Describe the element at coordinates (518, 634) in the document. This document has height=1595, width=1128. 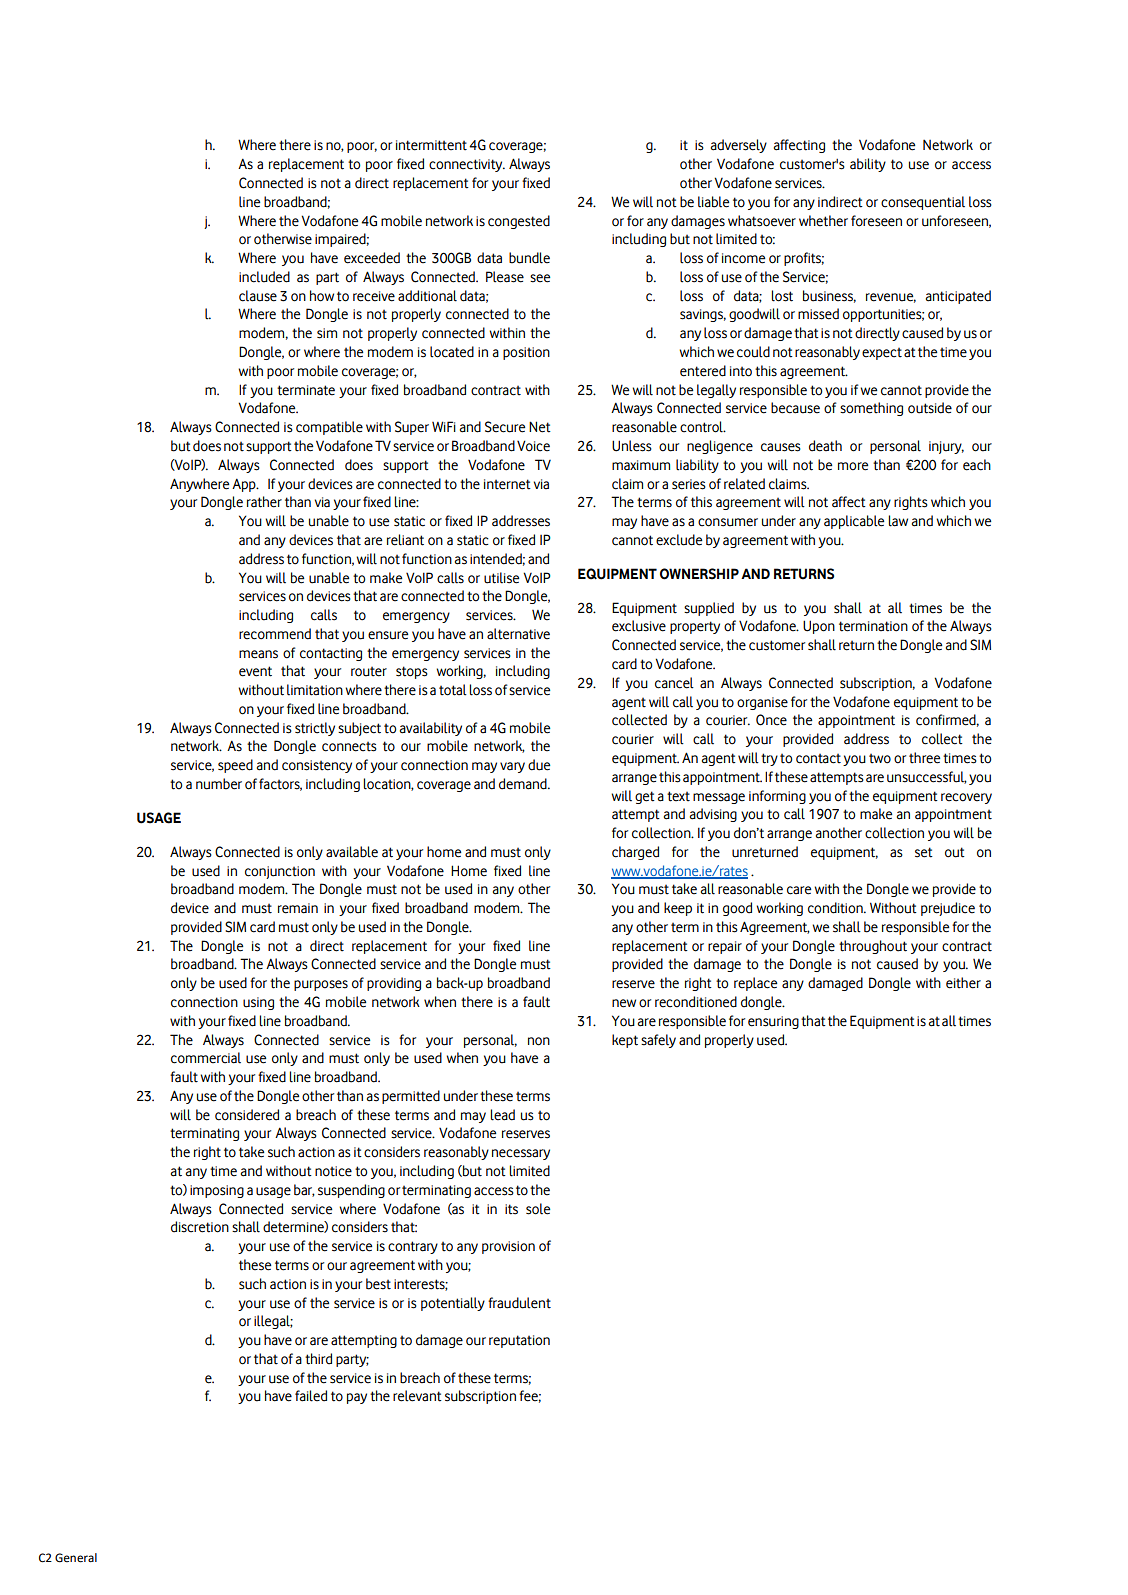
I see `alternative` at that location.
